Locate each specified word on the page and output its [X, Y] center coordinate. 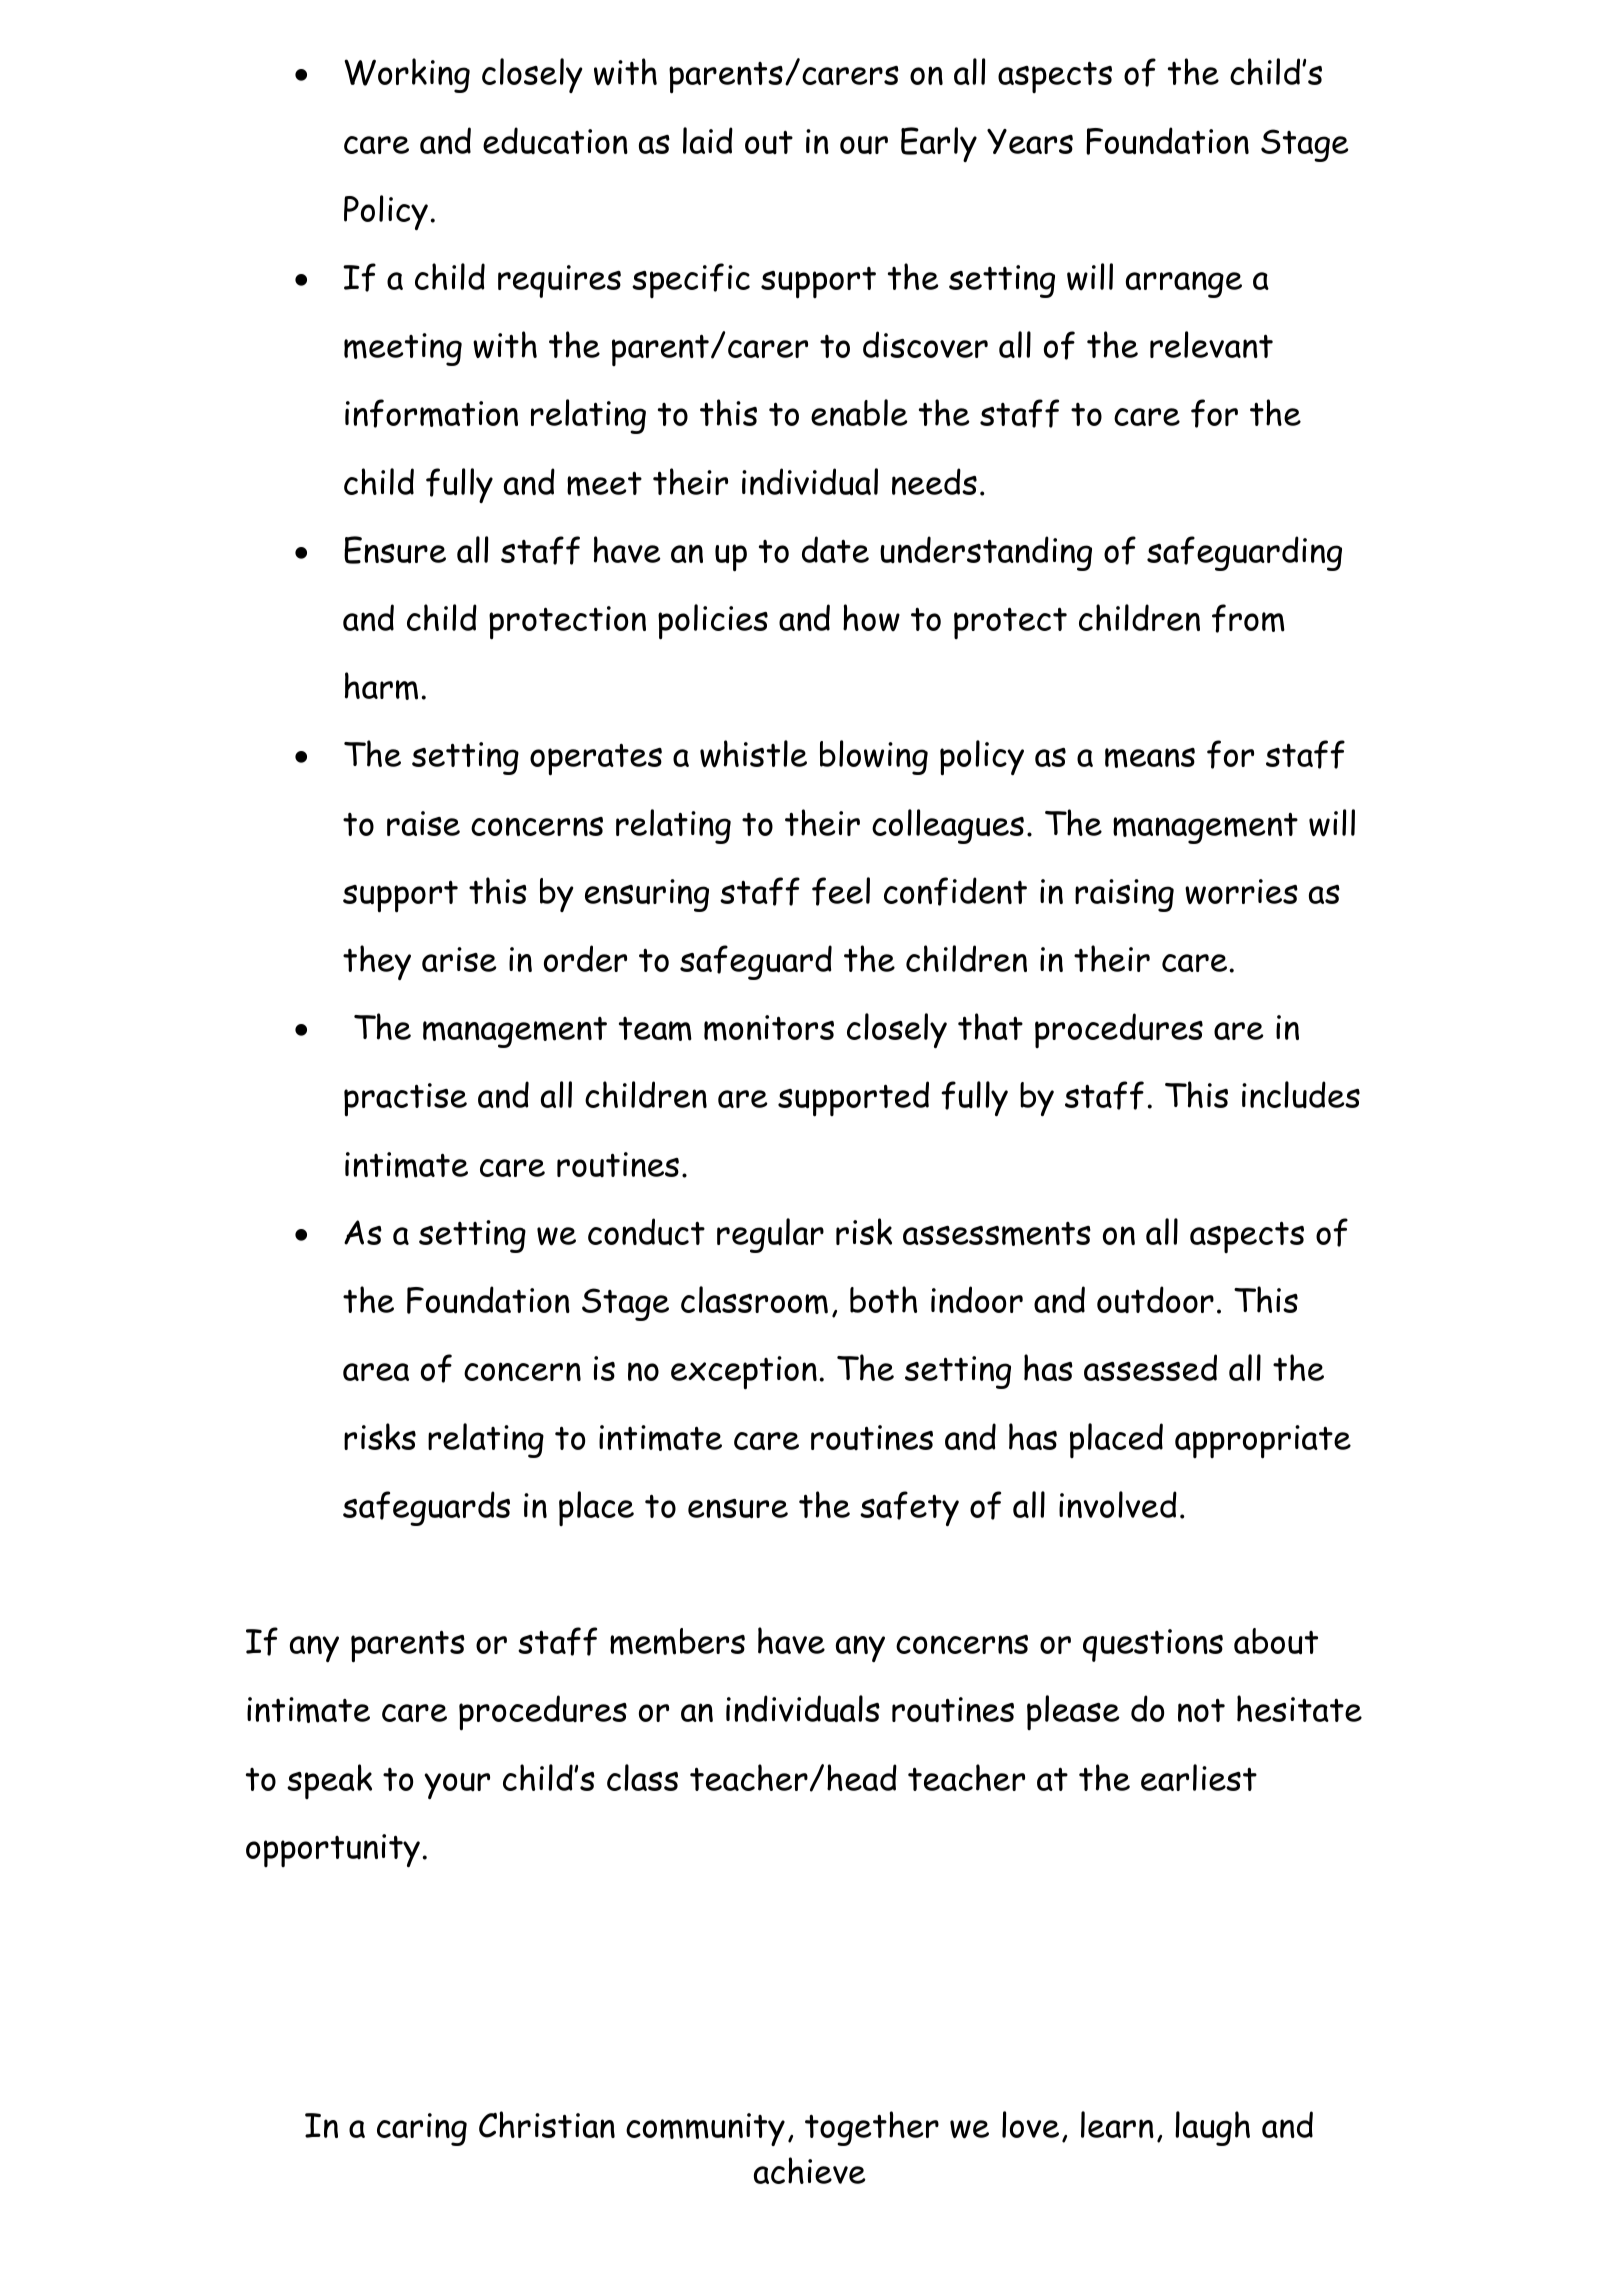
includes [1301, 1095]
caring [422, 2129]
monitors [769, 1028]
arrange [1184, 284]
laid [708, 140]
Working [407, 75]
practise [405, 1100]
